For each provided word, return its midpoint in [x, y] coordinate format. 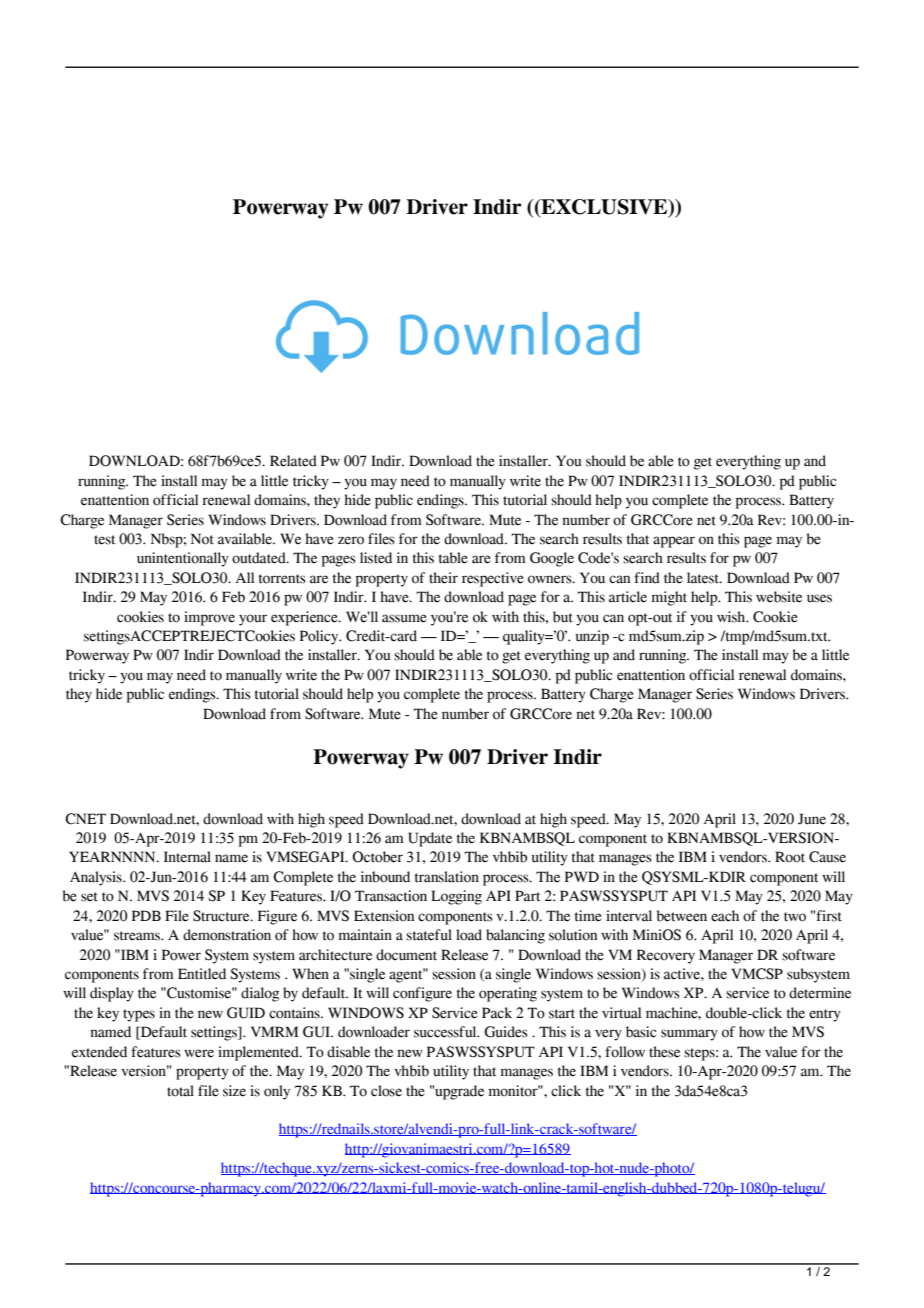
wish [732, 617]
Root [790, 857]
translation [447, 877]
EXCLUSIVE [604, 208]
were [199, 1053]
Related [293, 461]
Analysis [97, 878]
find [647, 578]
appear [674, 542]
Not [202, 539]
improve [209, 618]
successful [446, 1032]
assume [404, 618]
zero [351, 540]
